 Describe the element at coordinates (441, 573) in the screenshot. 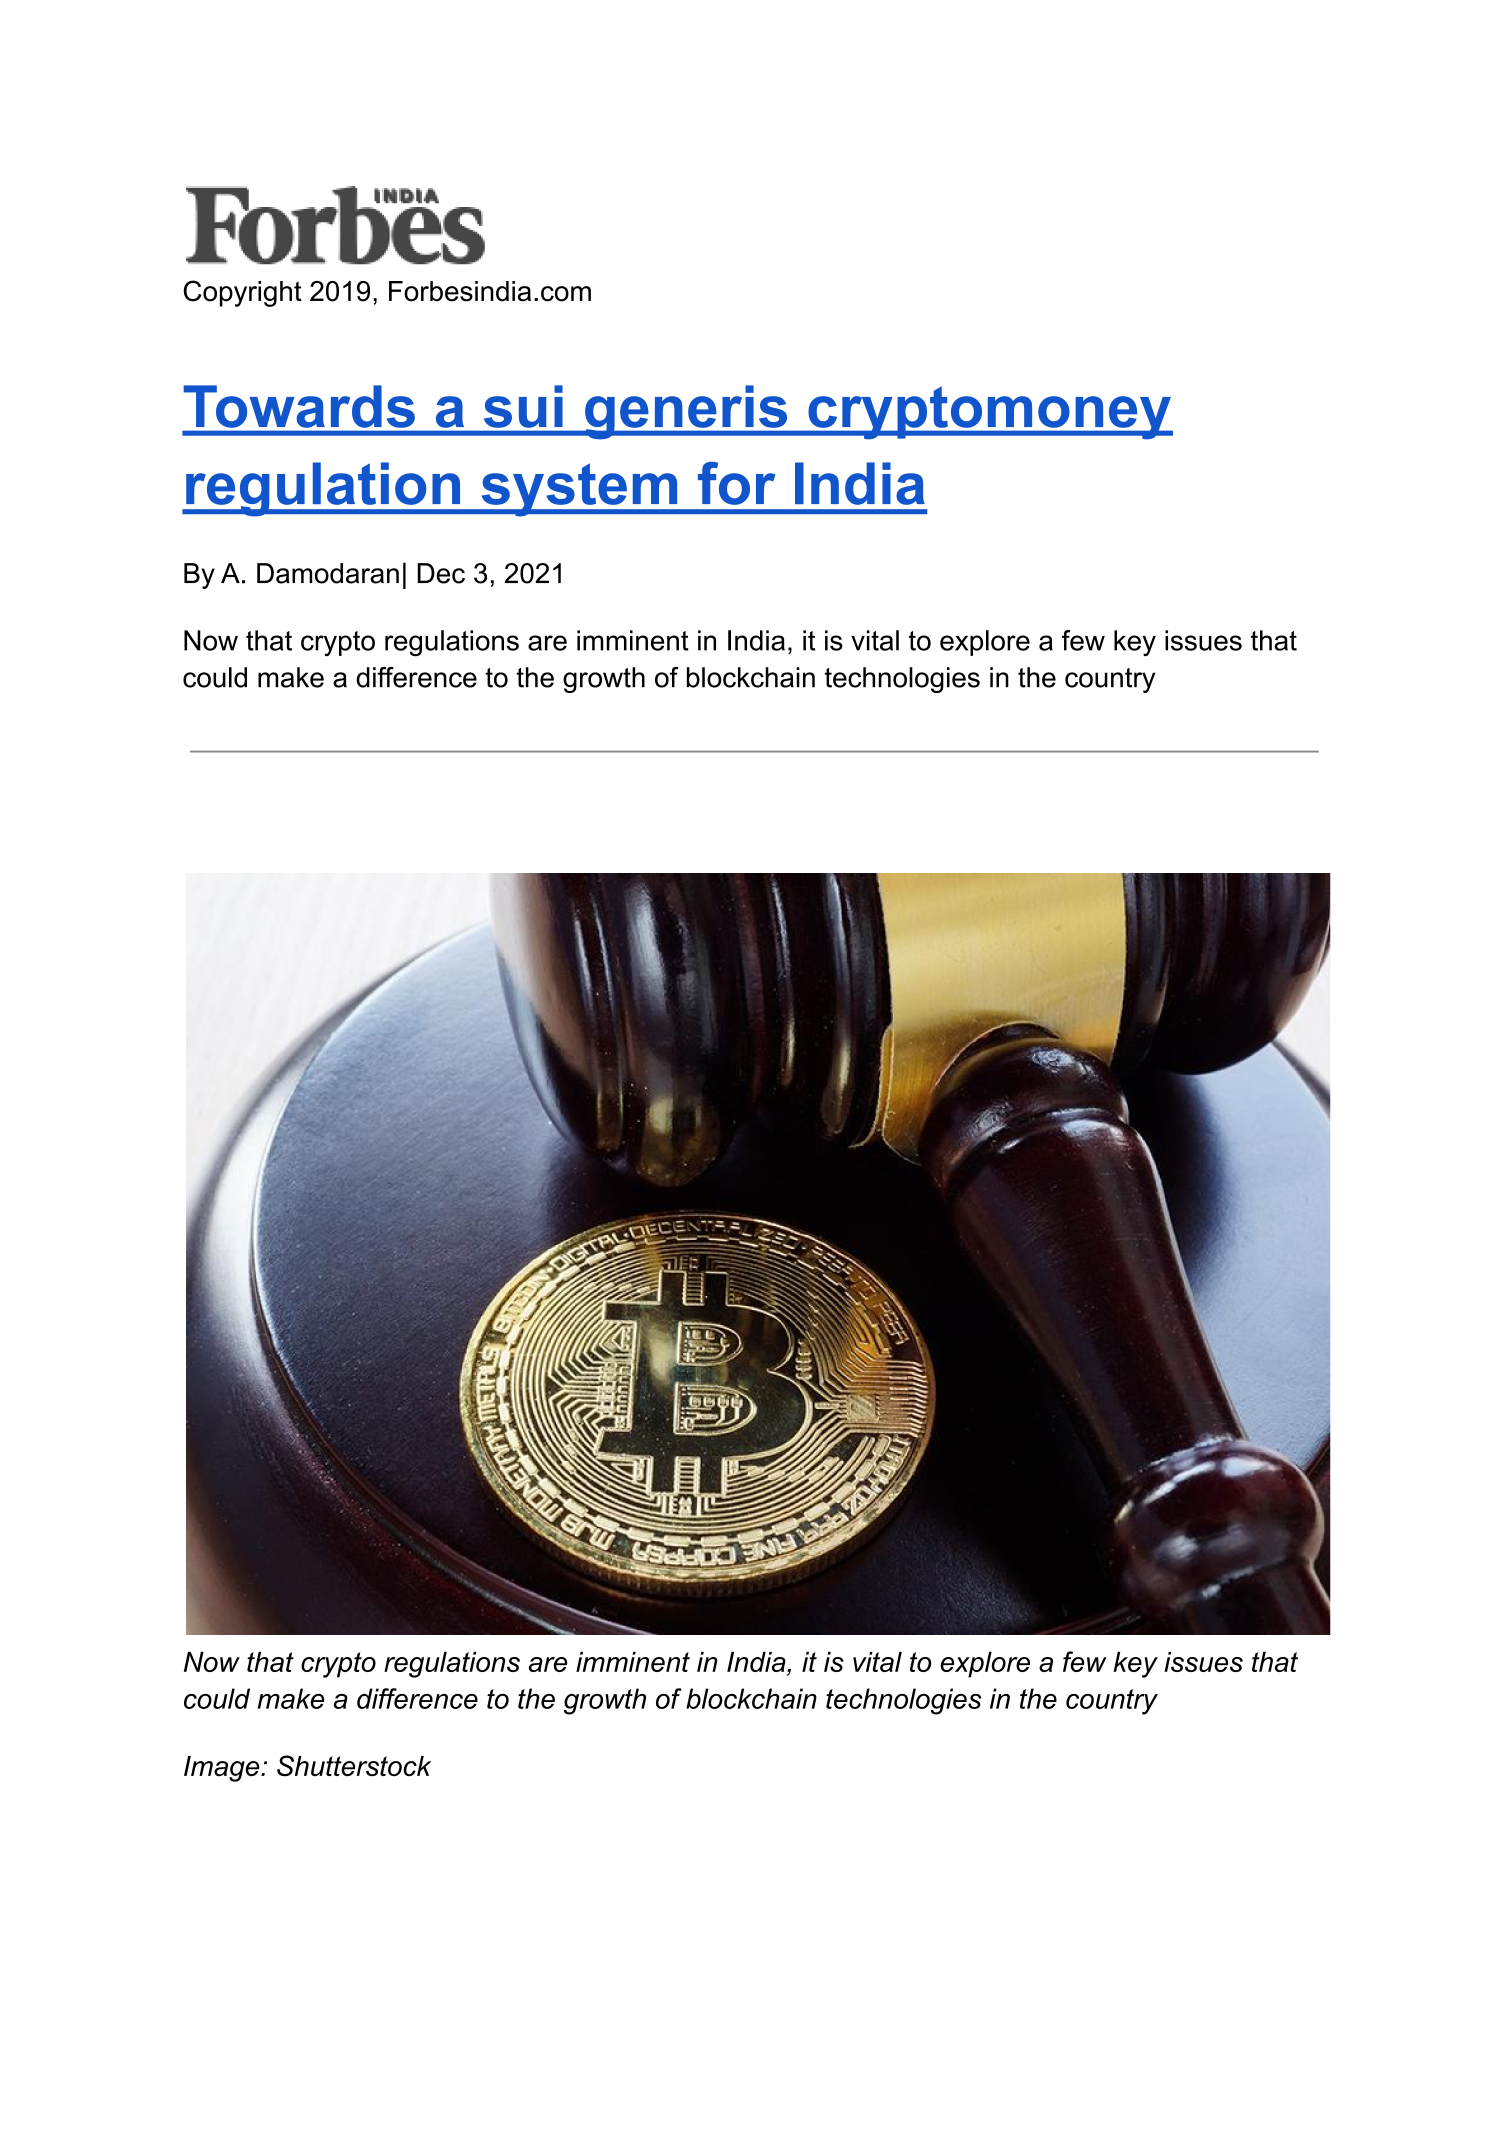

I see `Dec` at that location.
